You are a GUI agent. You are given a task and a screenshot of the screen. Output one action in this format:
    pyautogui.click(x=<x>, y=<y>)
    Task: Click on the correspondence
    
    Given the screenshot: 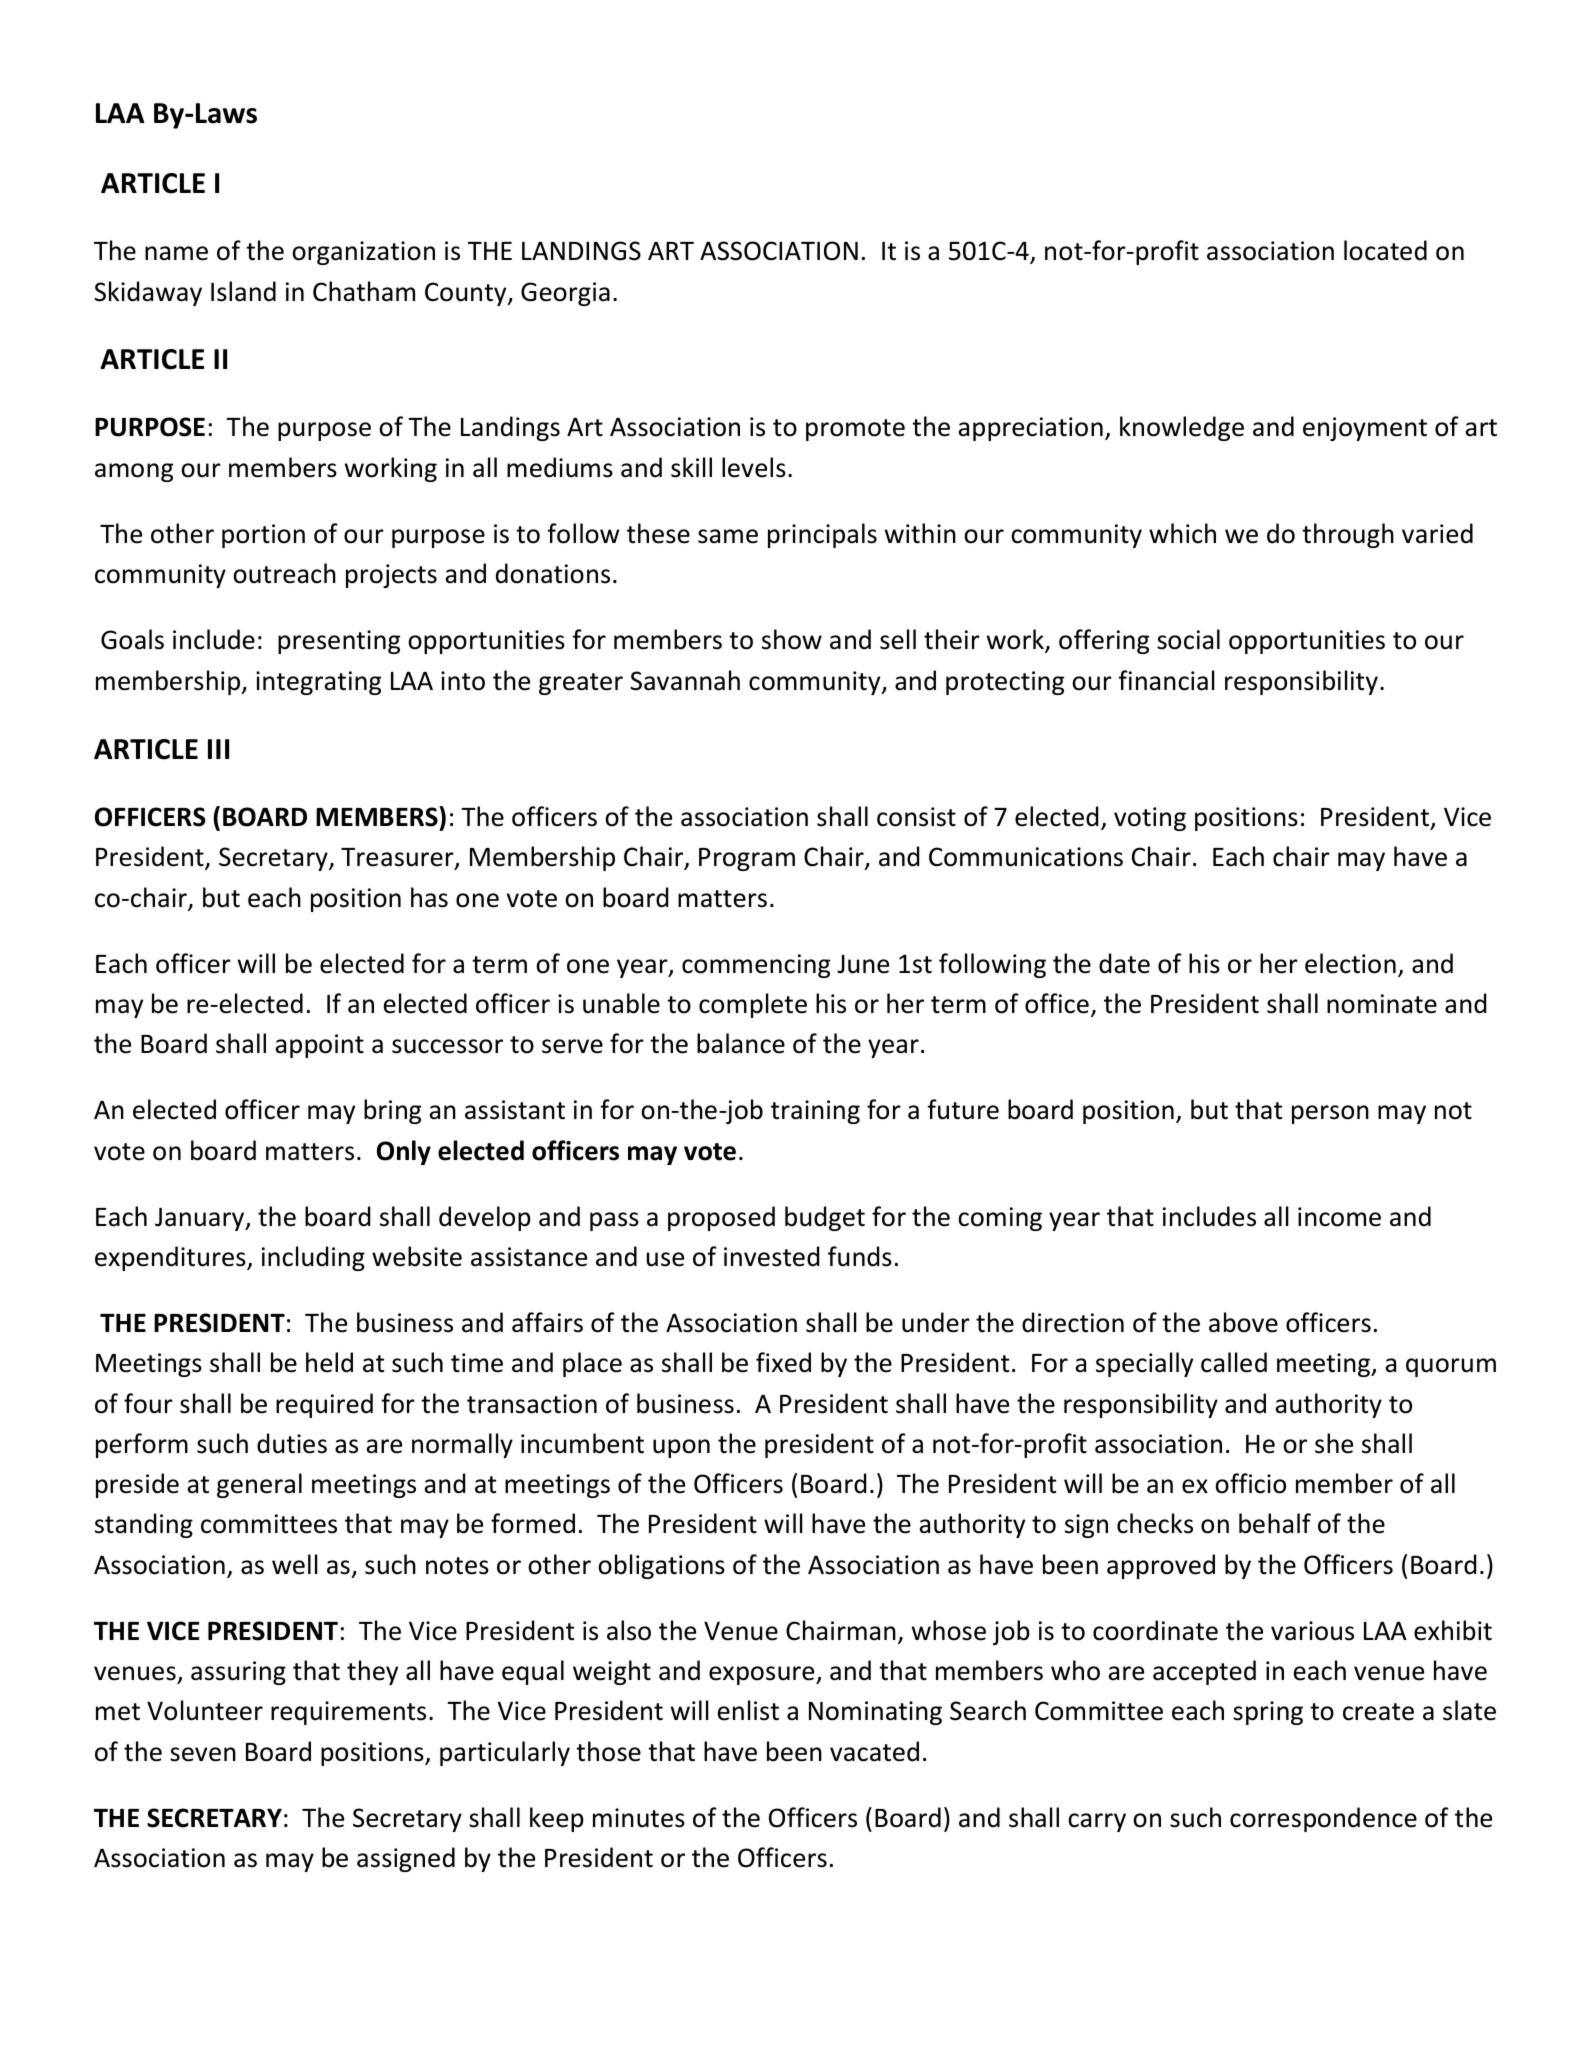 What is the action you would take?
    pyautogui.click(x=1323, y=1819)
